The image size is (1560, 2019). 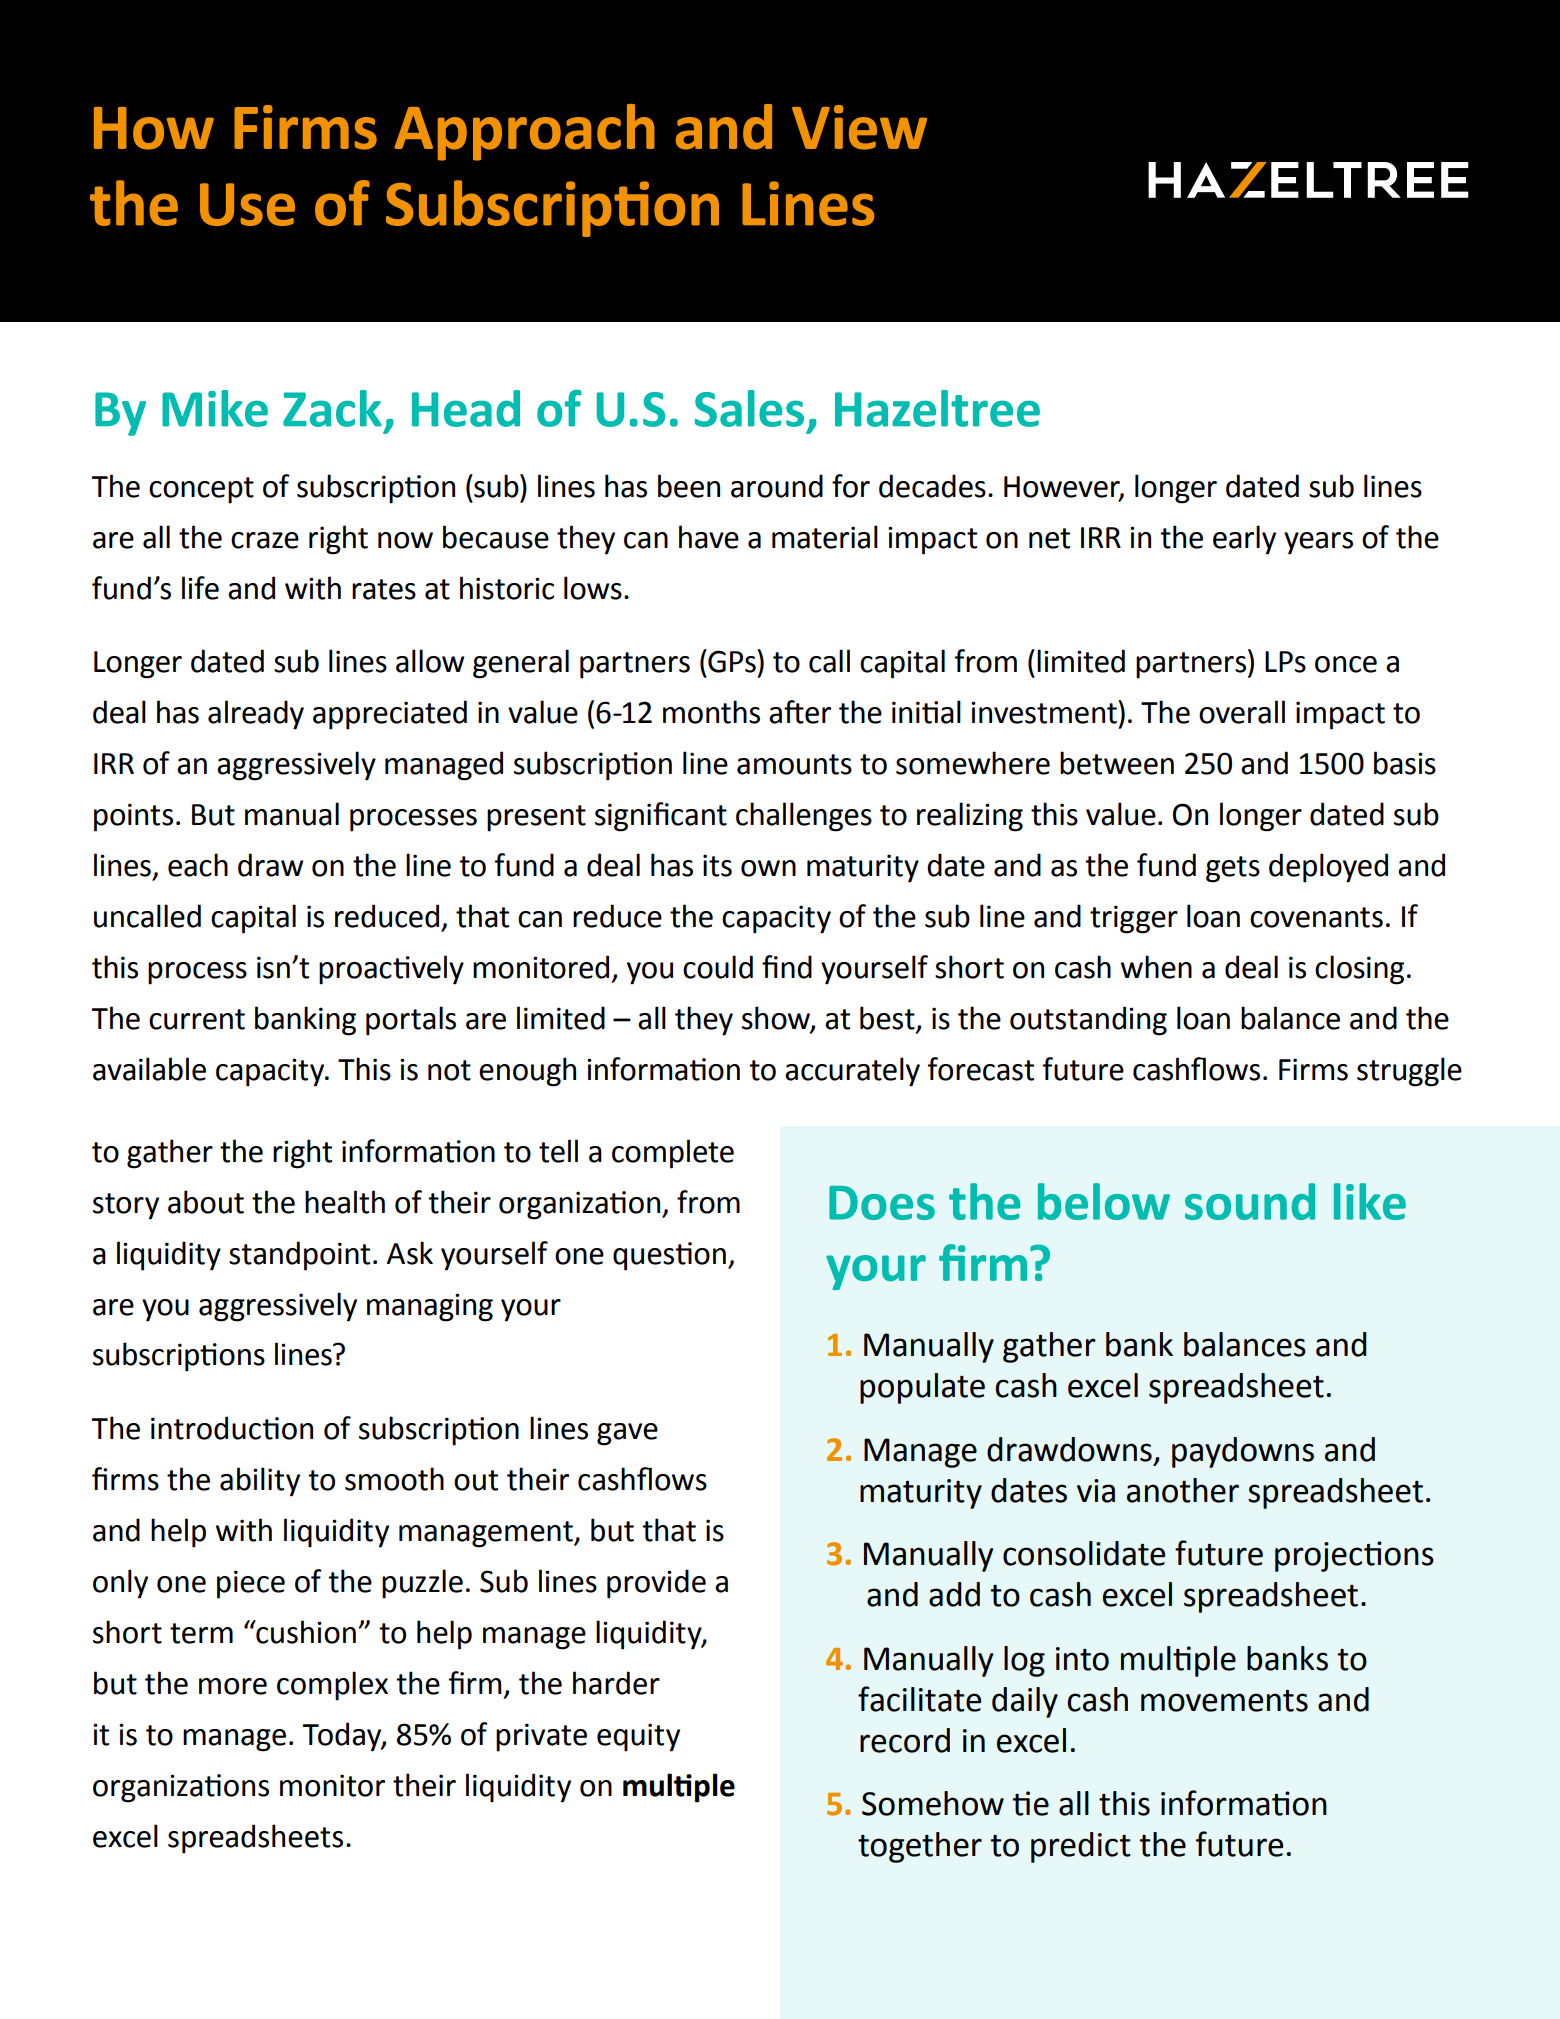 What do you see at coordinates (1224, 1700) in the screenshot?
I see `movements` at bounding box center [1224, 1700].
